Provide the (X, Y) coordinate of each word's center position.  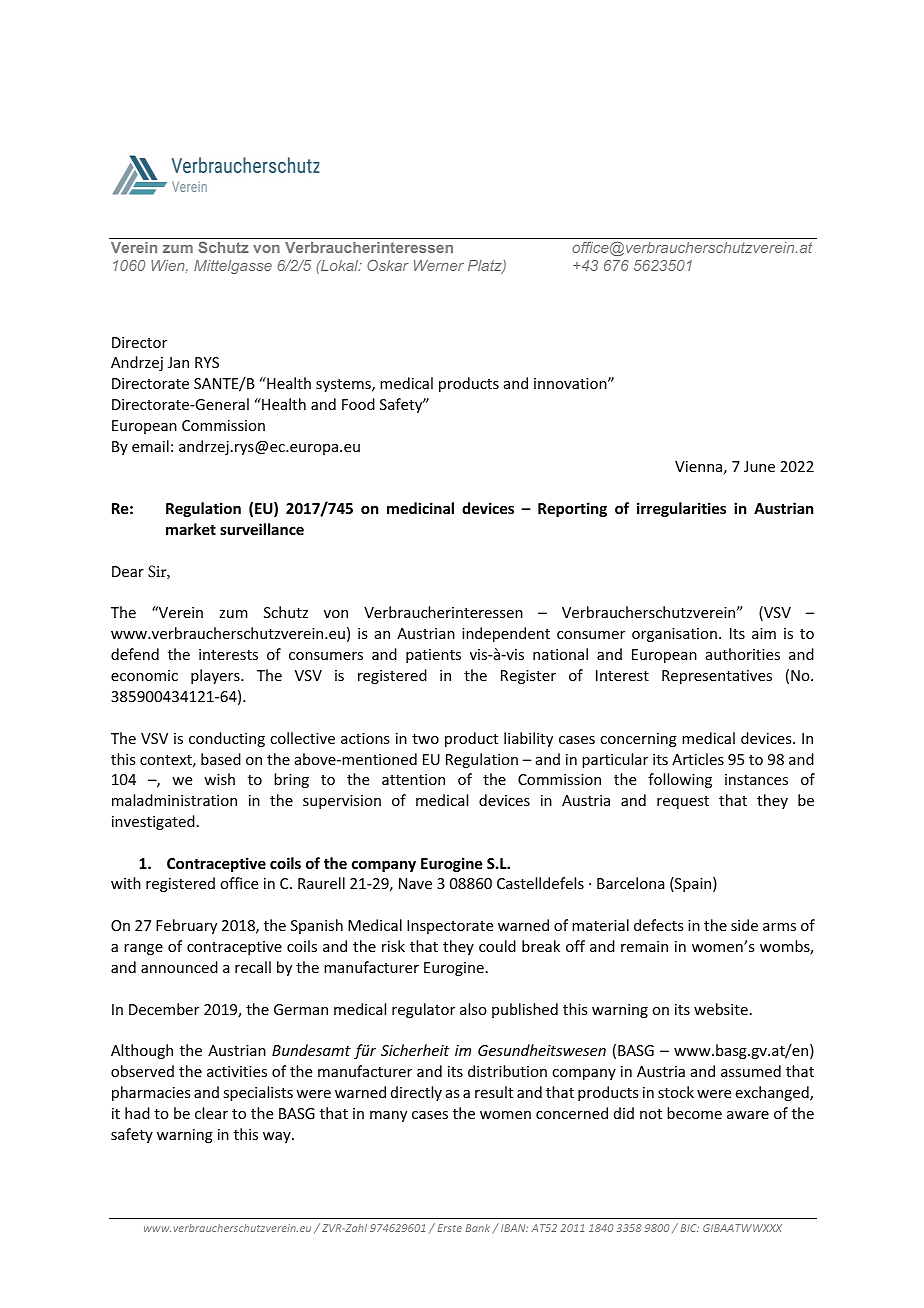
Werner (439, 265)
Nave (415, 883)
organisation (674, 635)
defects (658, 925)
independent (506, 634)
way (278, 1137)
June (759, 466)
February (186, 926)
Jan (178, 362)
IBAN (514, 1228)
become (694, 1113)
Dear (128, 571)
